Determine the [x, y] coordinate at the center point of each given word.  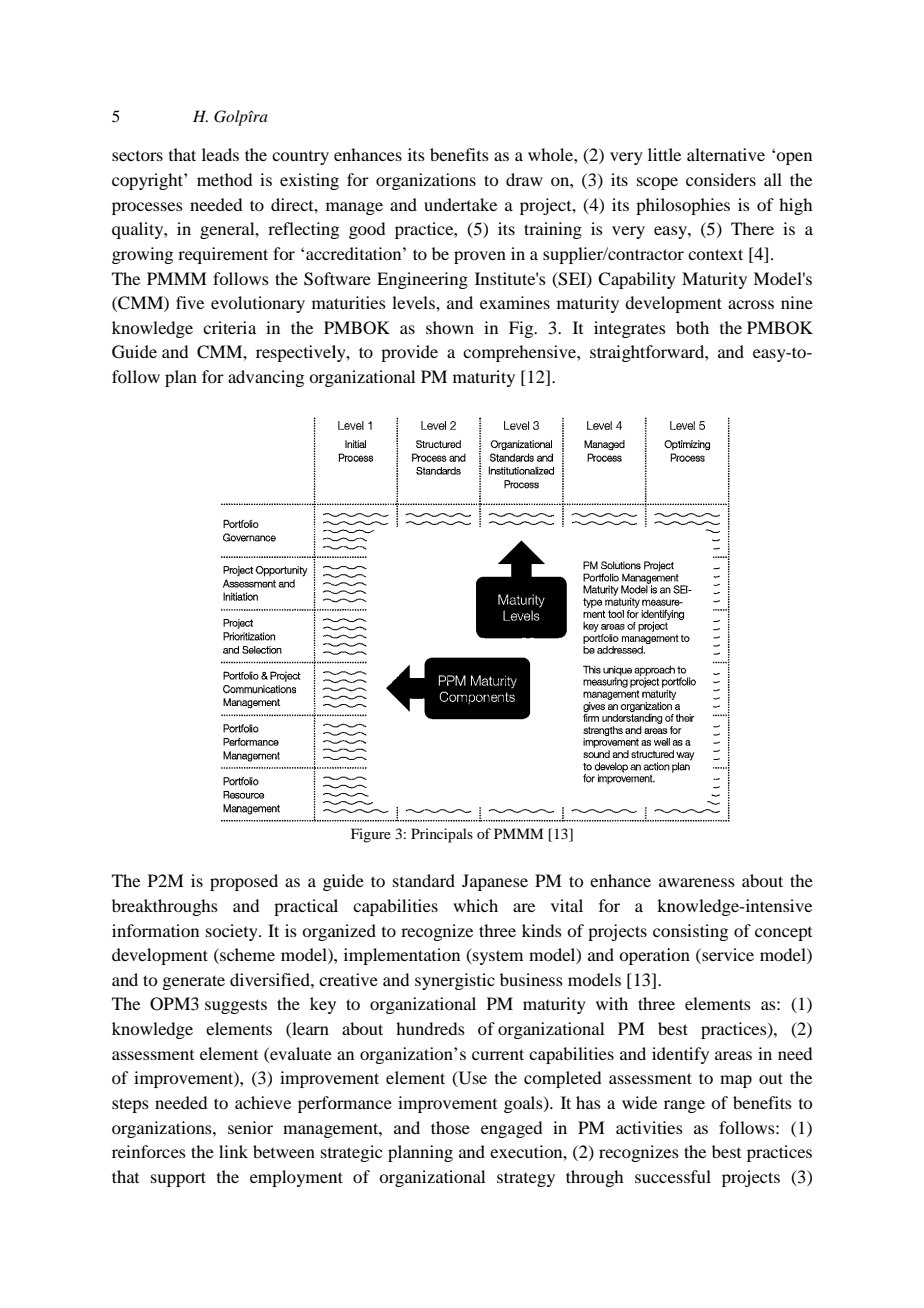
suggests [236, 1006]
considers [721, 179]
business [531, 979]
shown [450, 327]
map [736, 1081]
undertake [460, 204]
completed [562, 1079]
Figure [371, 835]
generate [193, 982]
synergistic [455, 981]
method [224, 179]
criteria [229, 327]
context [715, 254]
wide [639, 1102]
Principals [442, 835]
